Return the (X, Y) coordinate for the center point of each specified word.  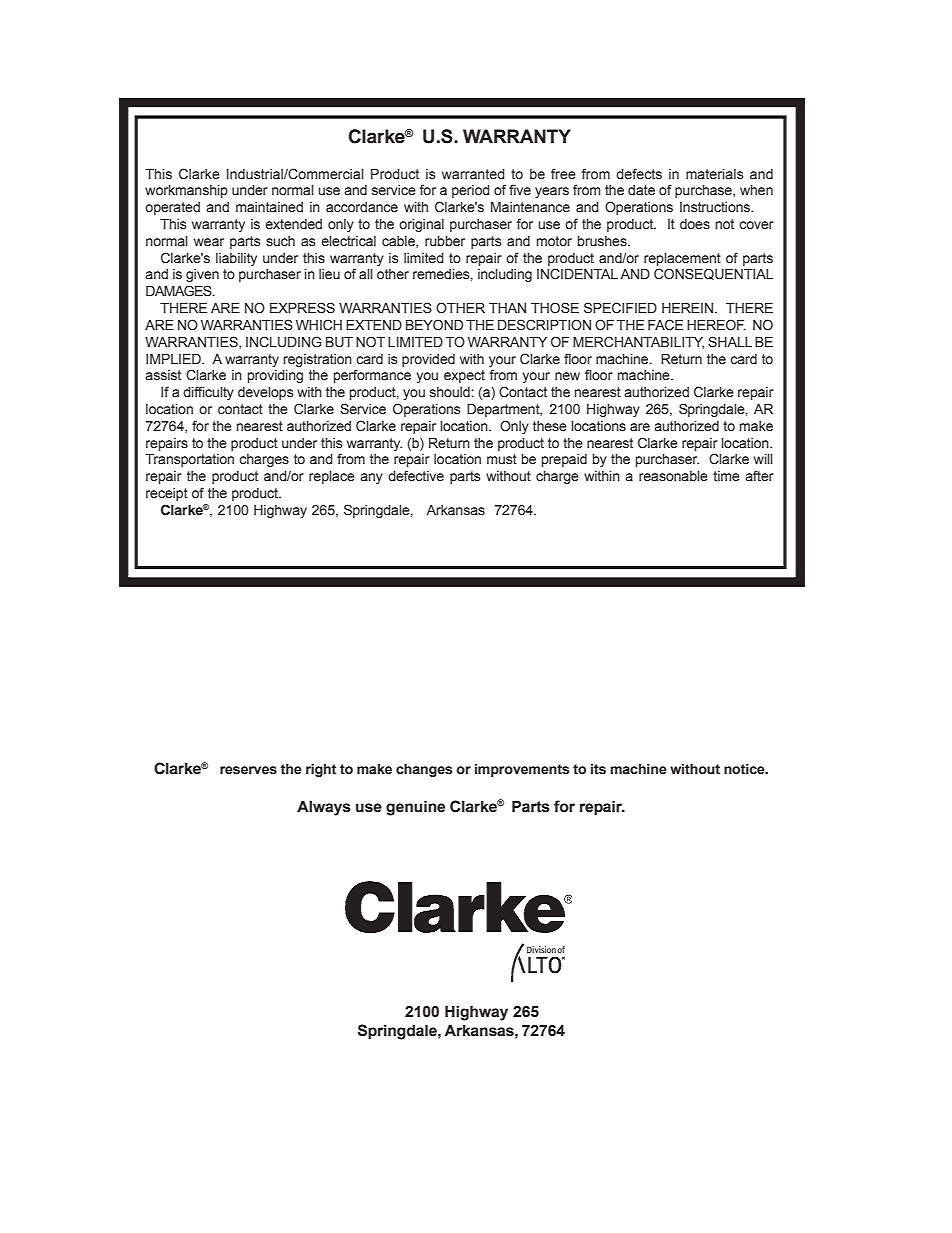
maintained (269, 207)
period (471, 191)
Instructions (716, 207)
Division (541, 949)
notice (745, 769)
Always (324, 808)
